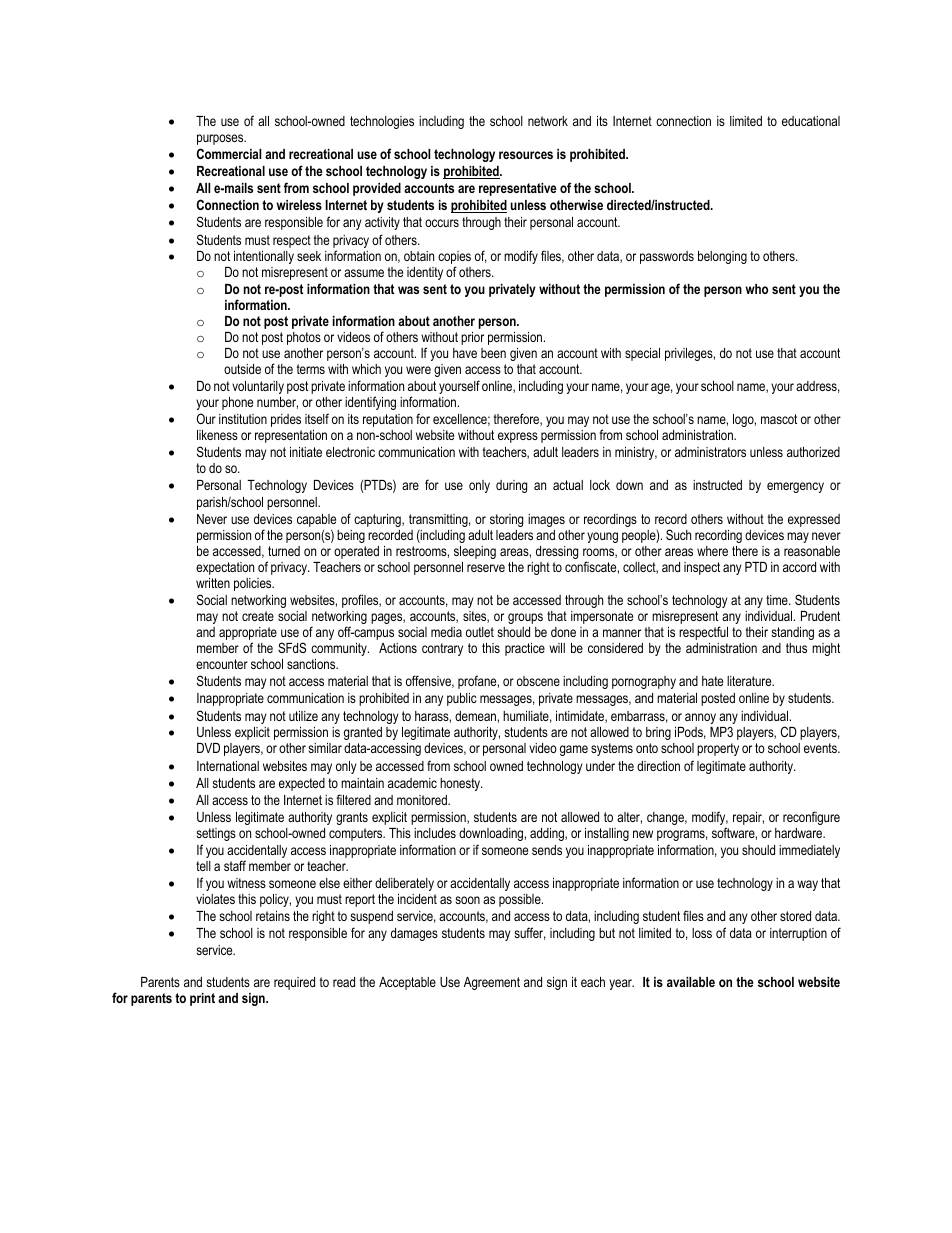  I want to click on expected, so click(302, 784).
